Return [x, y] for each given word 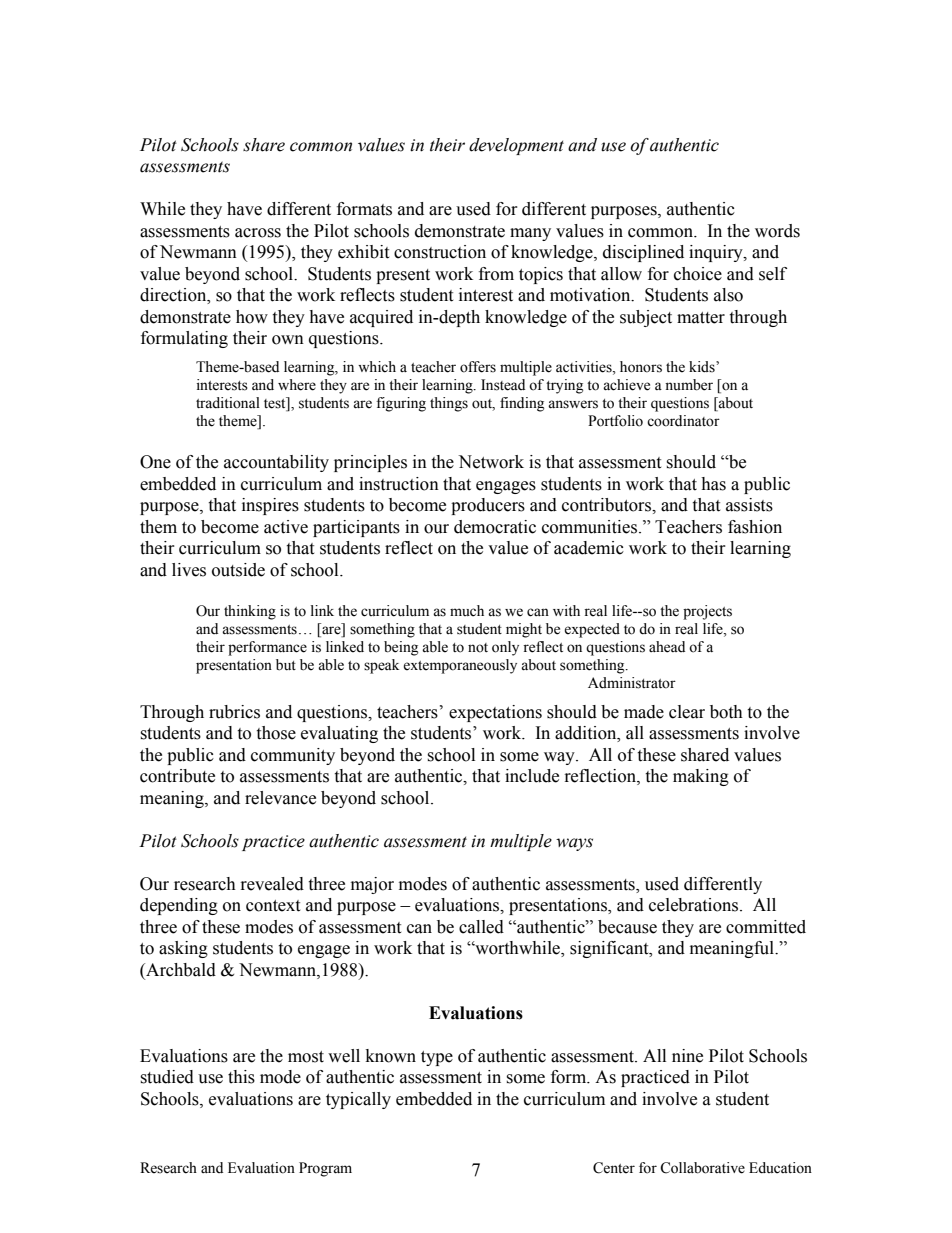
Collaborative [702, 1168]
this [241, 1077]
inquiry [717, 253]
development [516, 146]
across [258, 233]
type [437, 1058]
